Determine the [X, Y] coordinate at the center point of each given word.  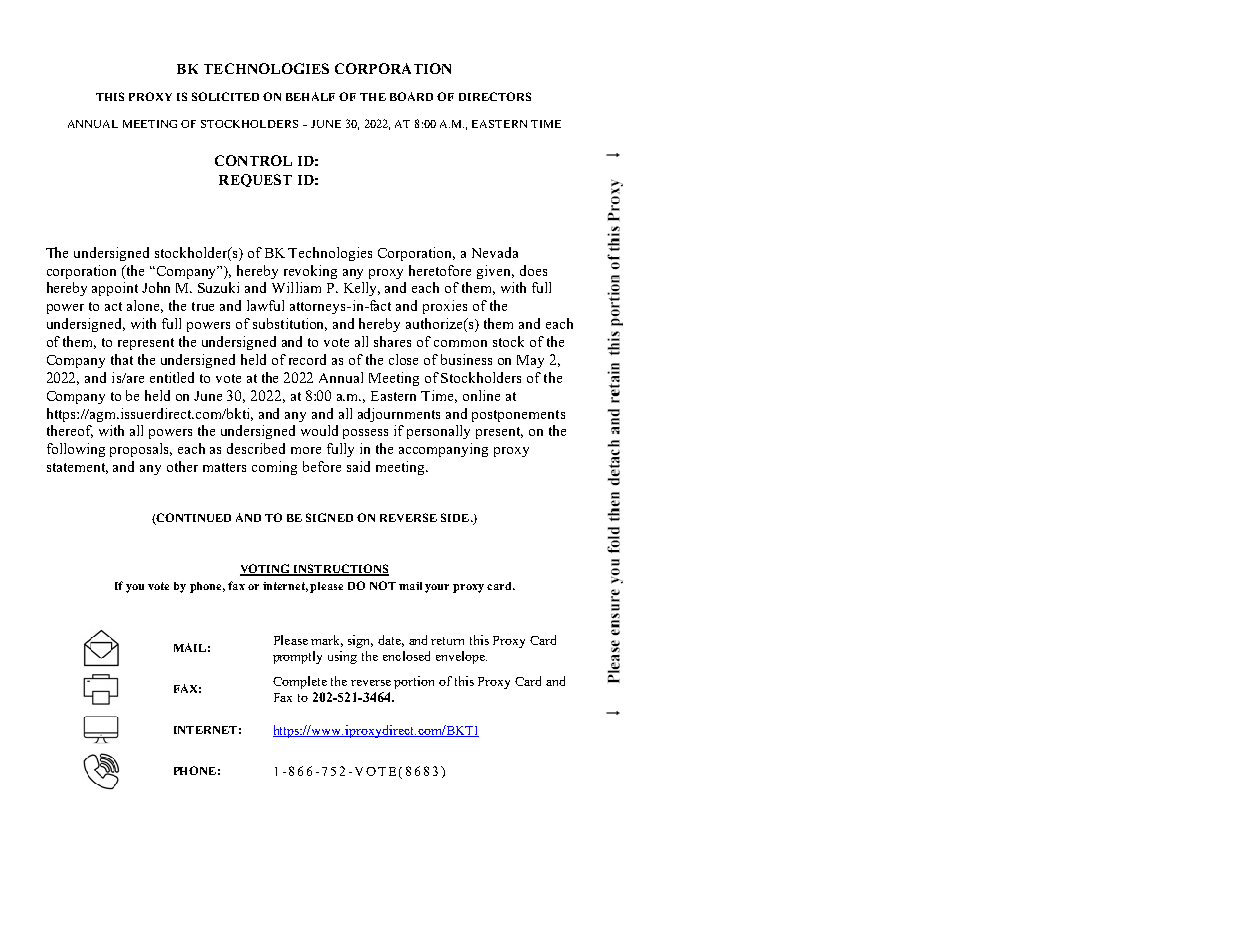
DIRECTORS [495, 96]
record [307, 359]
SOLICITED [225, 96]
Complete [300, 682]
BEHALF [310, 96]
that [122, 359]
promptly [297, 657]
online [481, 395]
